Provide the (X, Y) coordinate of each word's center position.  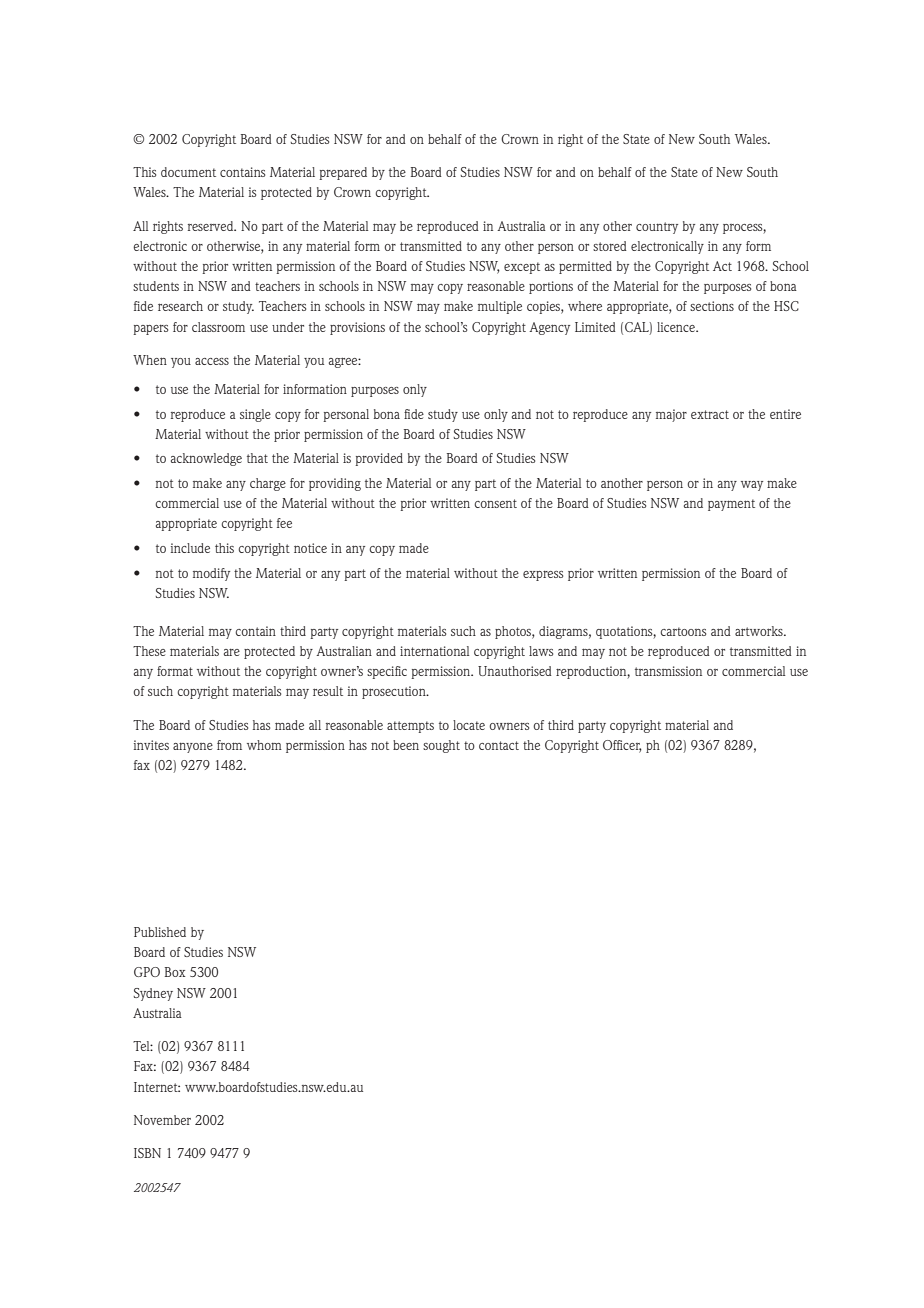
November (162, 1120)
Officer (622, 746)
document (188, 172)
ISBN (147, 1153)
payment (731, 505)
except (522, 268)
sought (441, 746)
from (229, 745)
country (657, 228)
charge (268, 484)
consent (495, 503)
